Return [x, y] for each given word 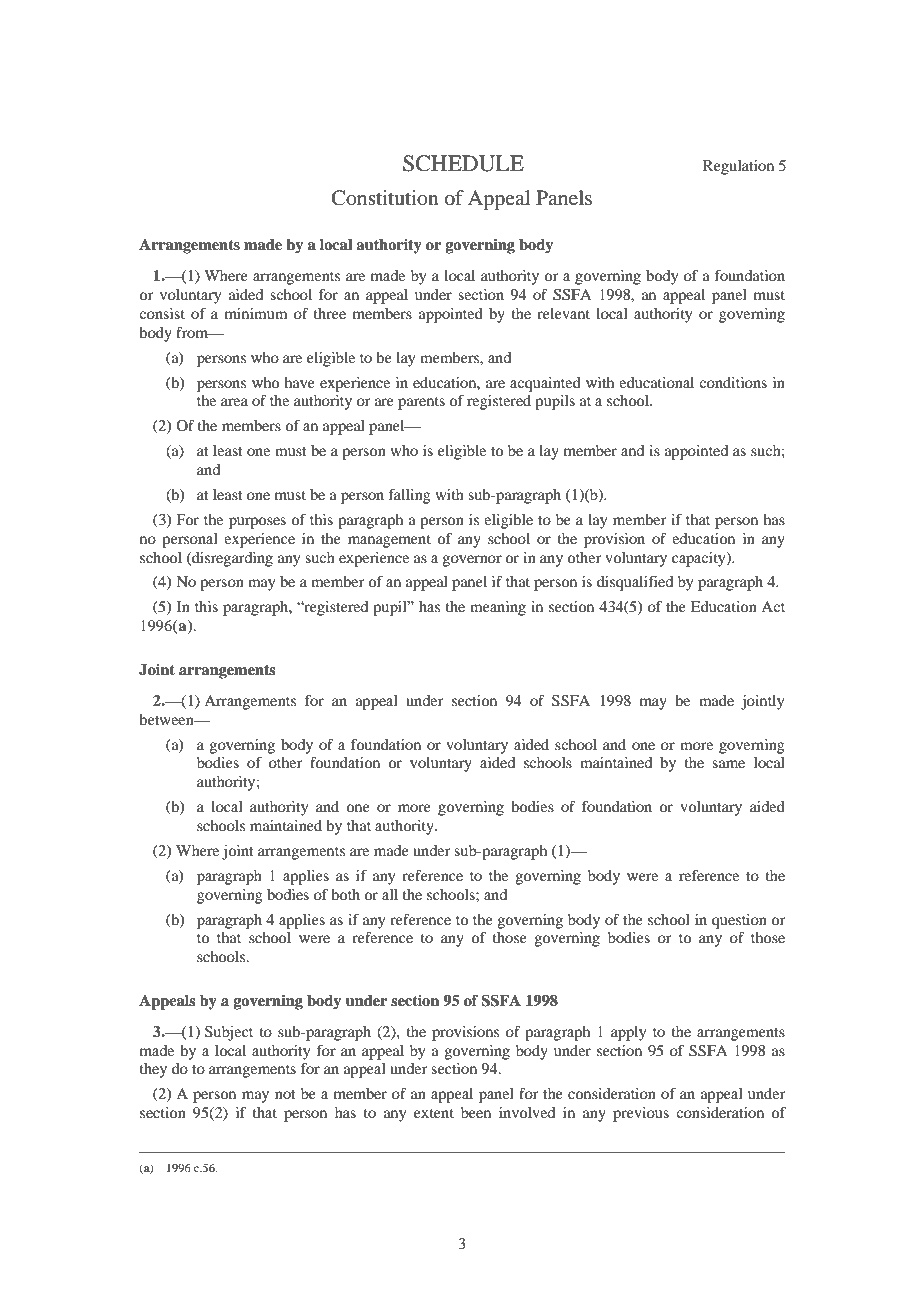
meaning [498, 608]
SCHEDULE [463, 163]
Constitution [385, 198]
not [285, 1094]
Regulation [738, 167]
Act [773, 606]
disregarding [231, 559]
